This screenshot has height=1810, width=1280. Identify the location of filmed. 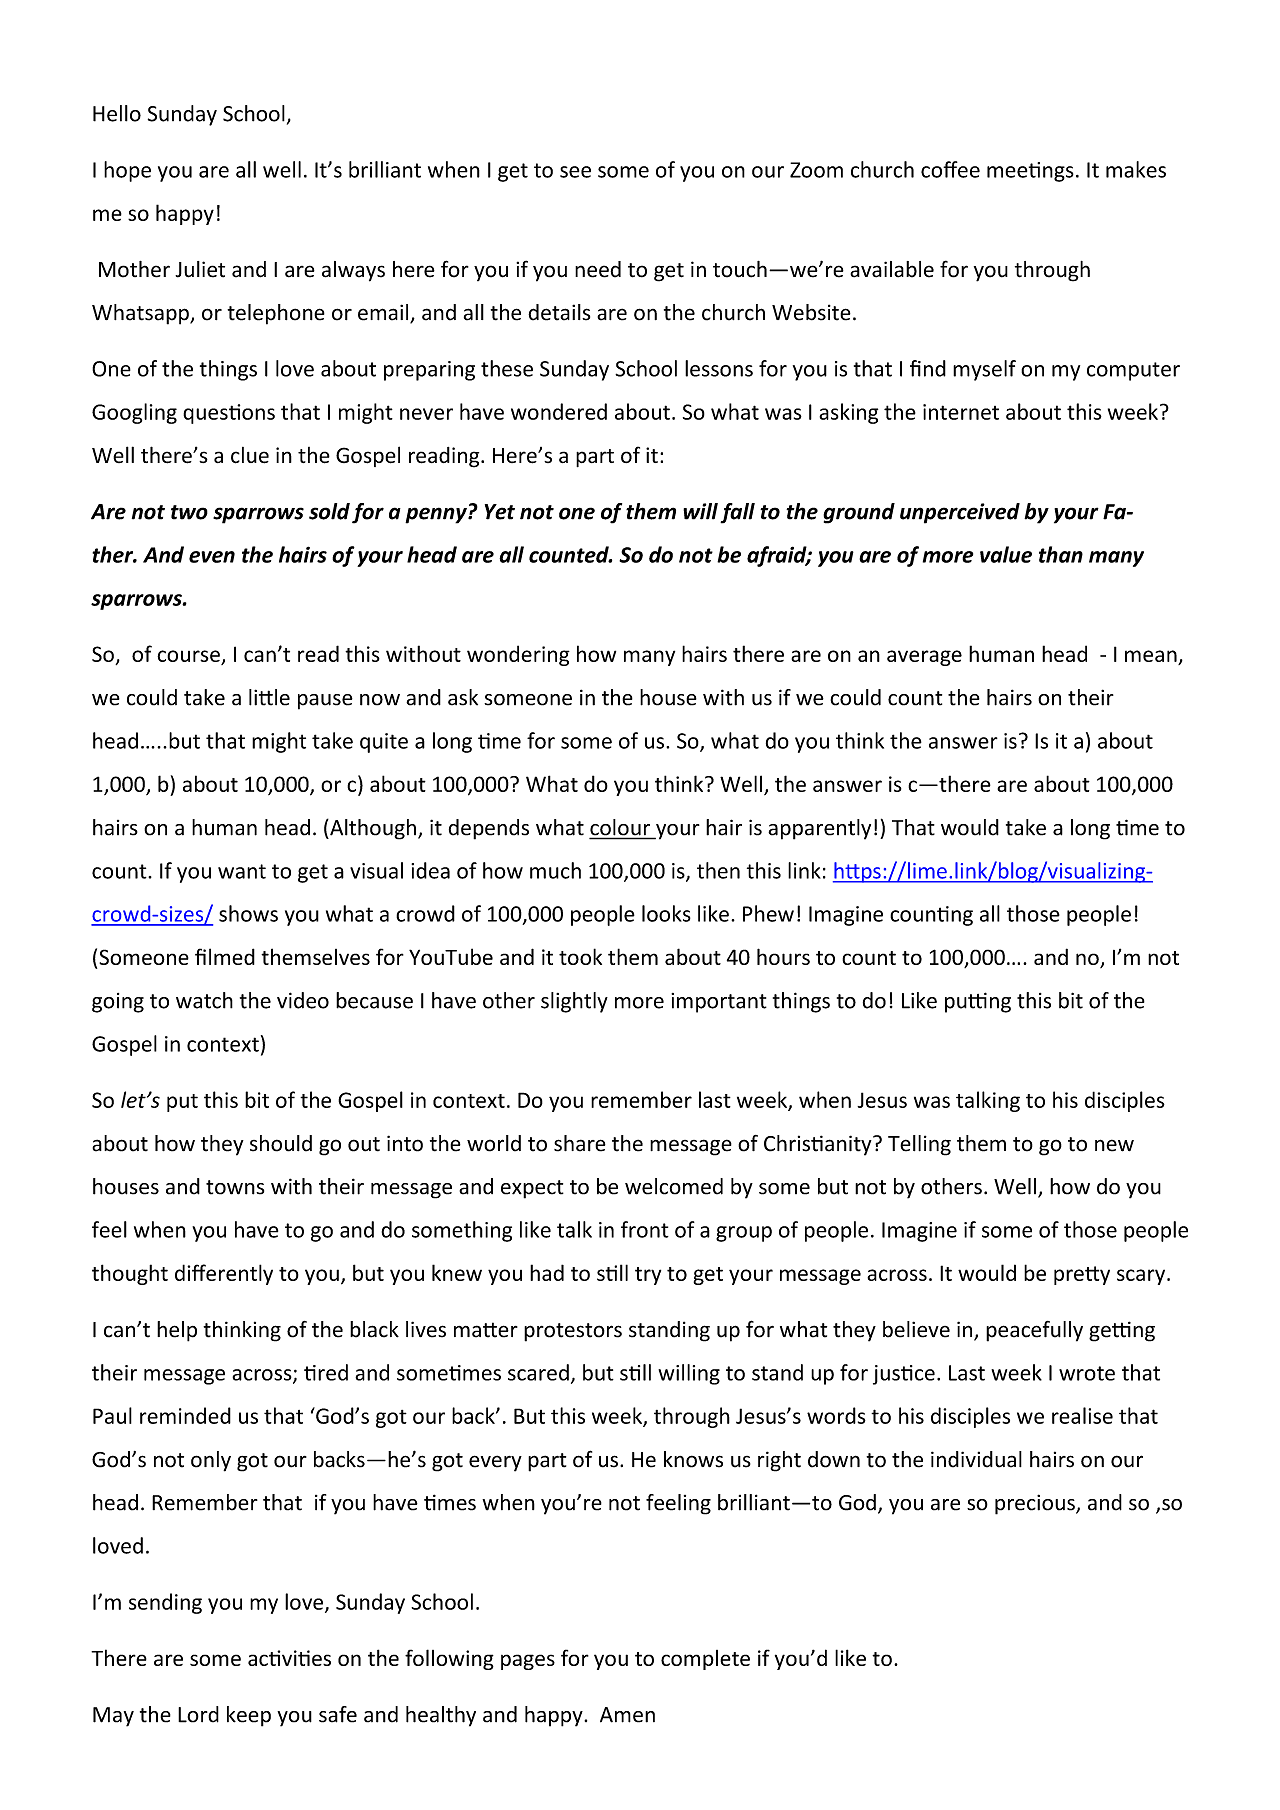
(225, 956).
